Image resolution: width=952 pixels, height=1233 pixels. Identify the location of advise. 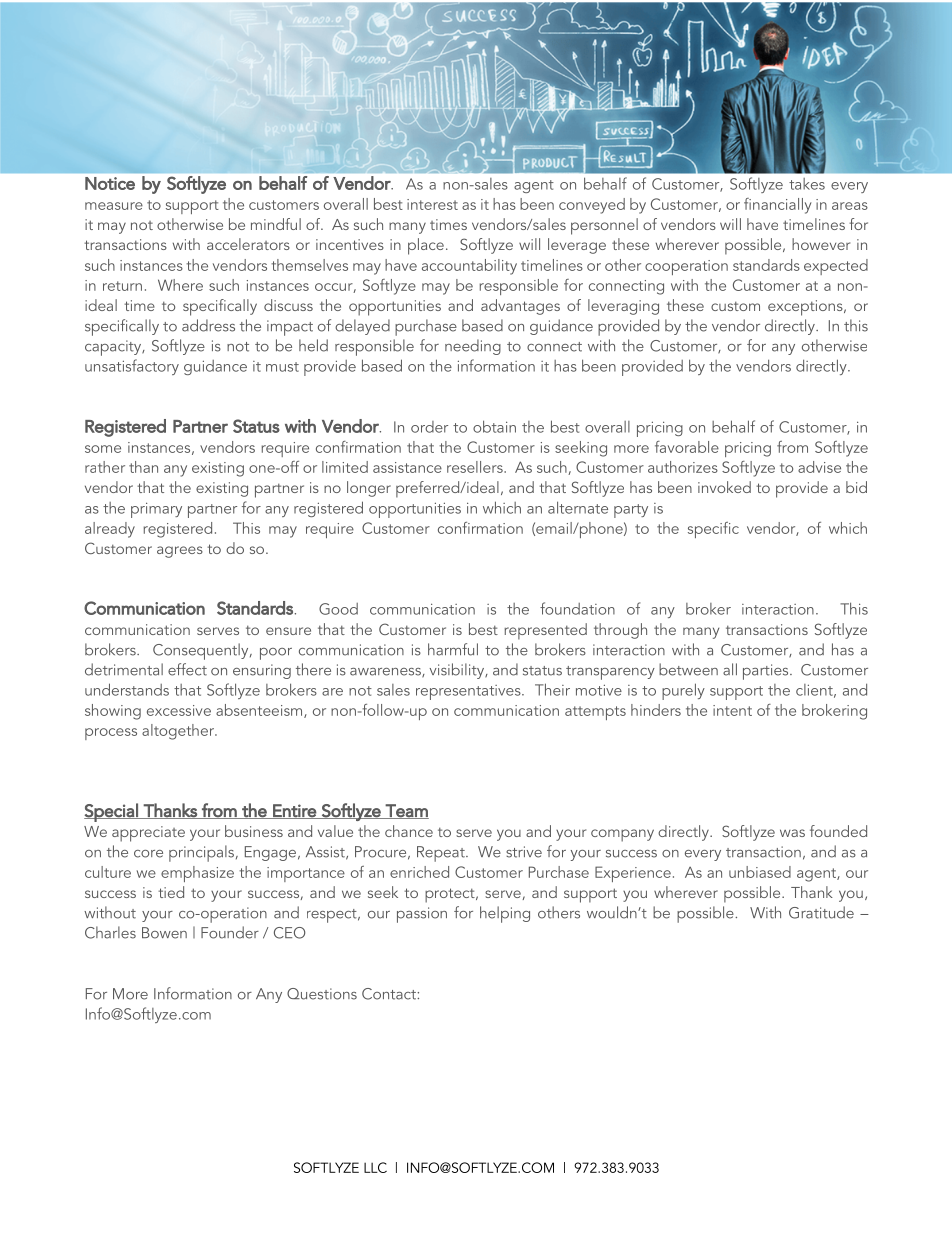
(819, 467).
